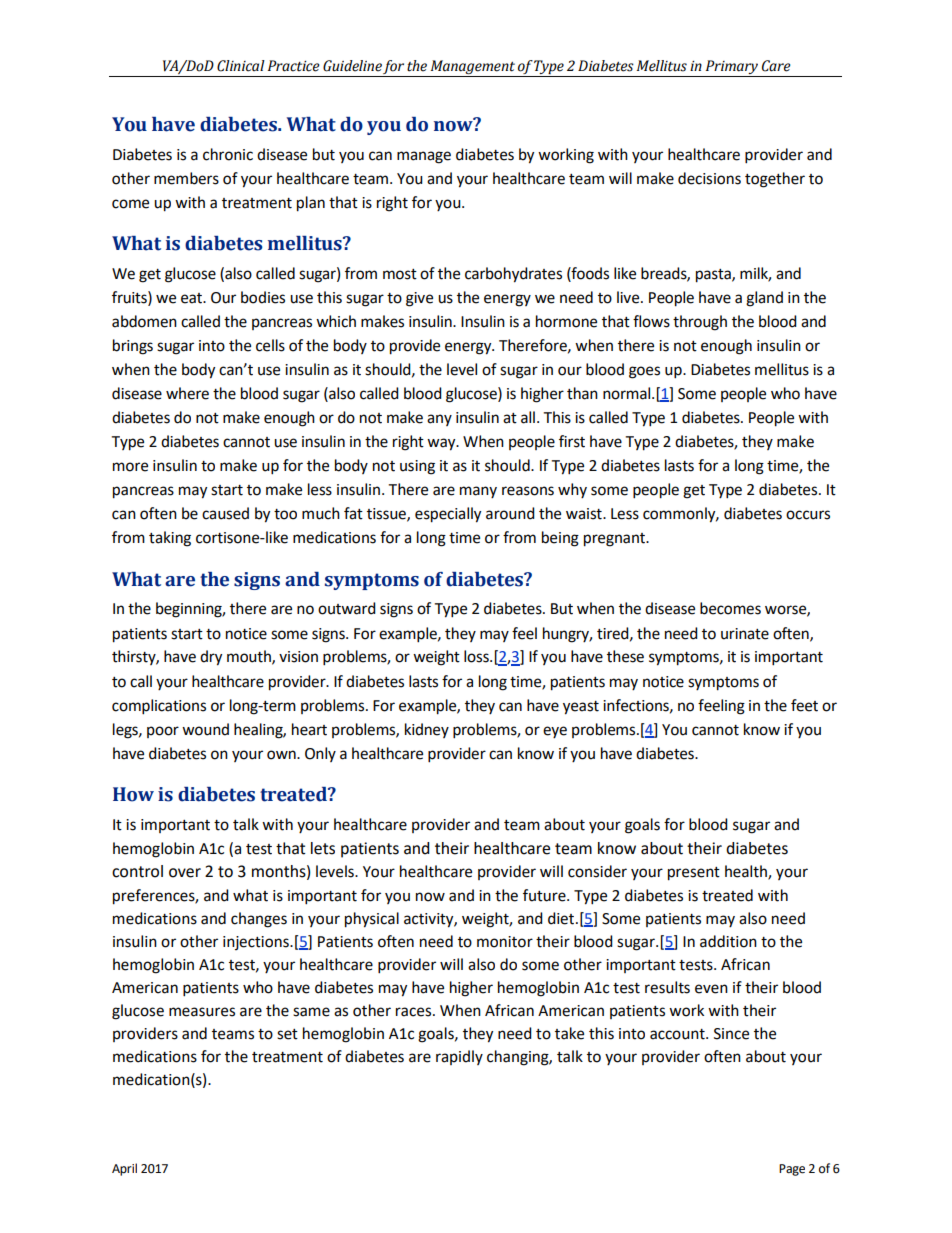 The image size is (952, 1233). I want to click on Guideline, so click(352, 66).
